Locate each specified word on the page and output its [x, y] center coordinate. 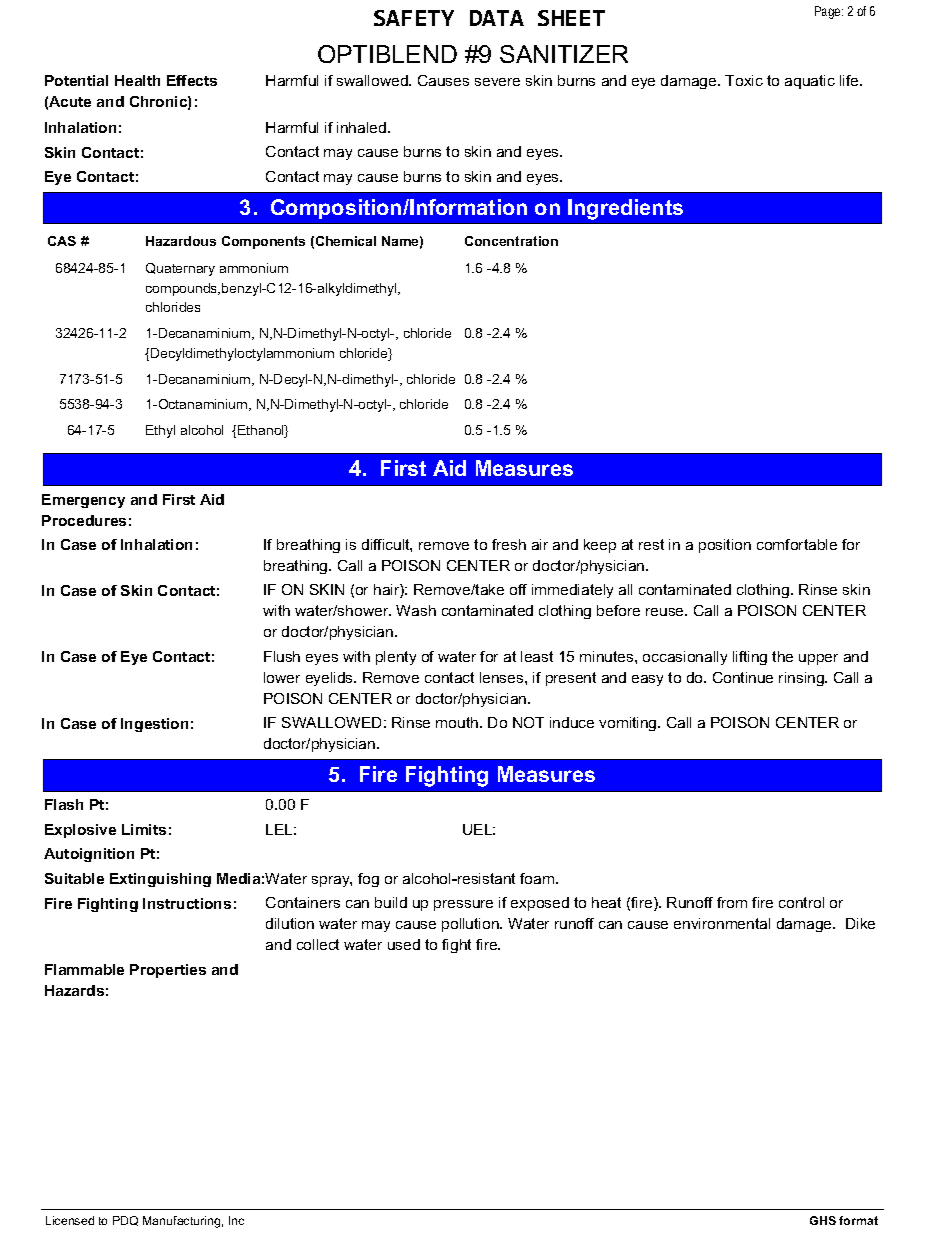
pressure [463, 905]
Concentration [511, 241]
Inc [236, 1220]
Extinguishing [160, 880]
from [732, 902]
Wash [416, 610]
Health [137, 80]
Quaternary [180, 269]
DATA [497, 18]
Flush [282, 656]
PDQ [125, 1221]
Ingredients [625, 209]
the [782, 656]
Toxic [744, 80]
